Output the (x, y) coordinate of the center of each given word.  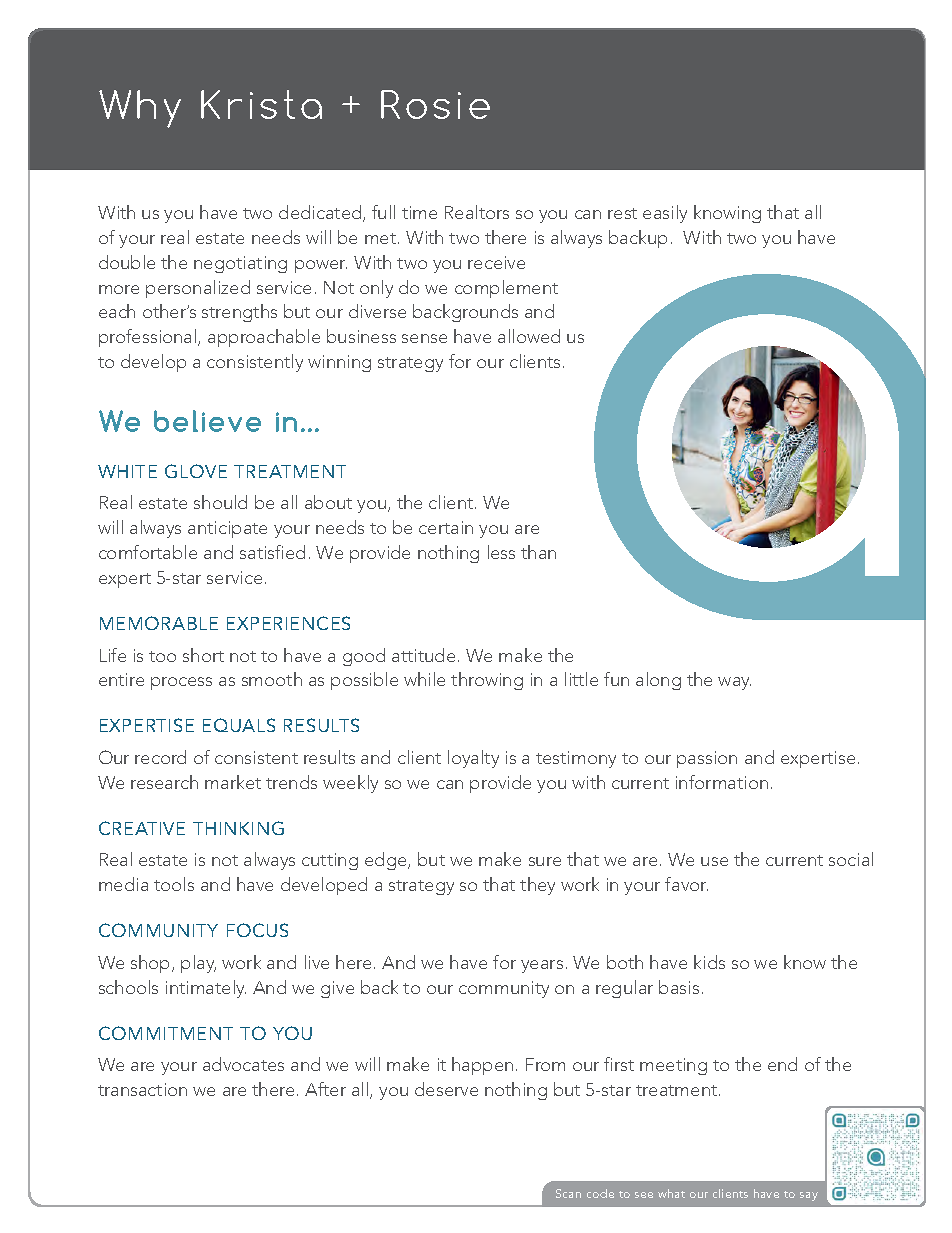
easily (665, 214)
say (809, 1196)
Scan (568, 1193)
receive (496, 262)
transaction (142, 1089)
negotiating (240, 264)
